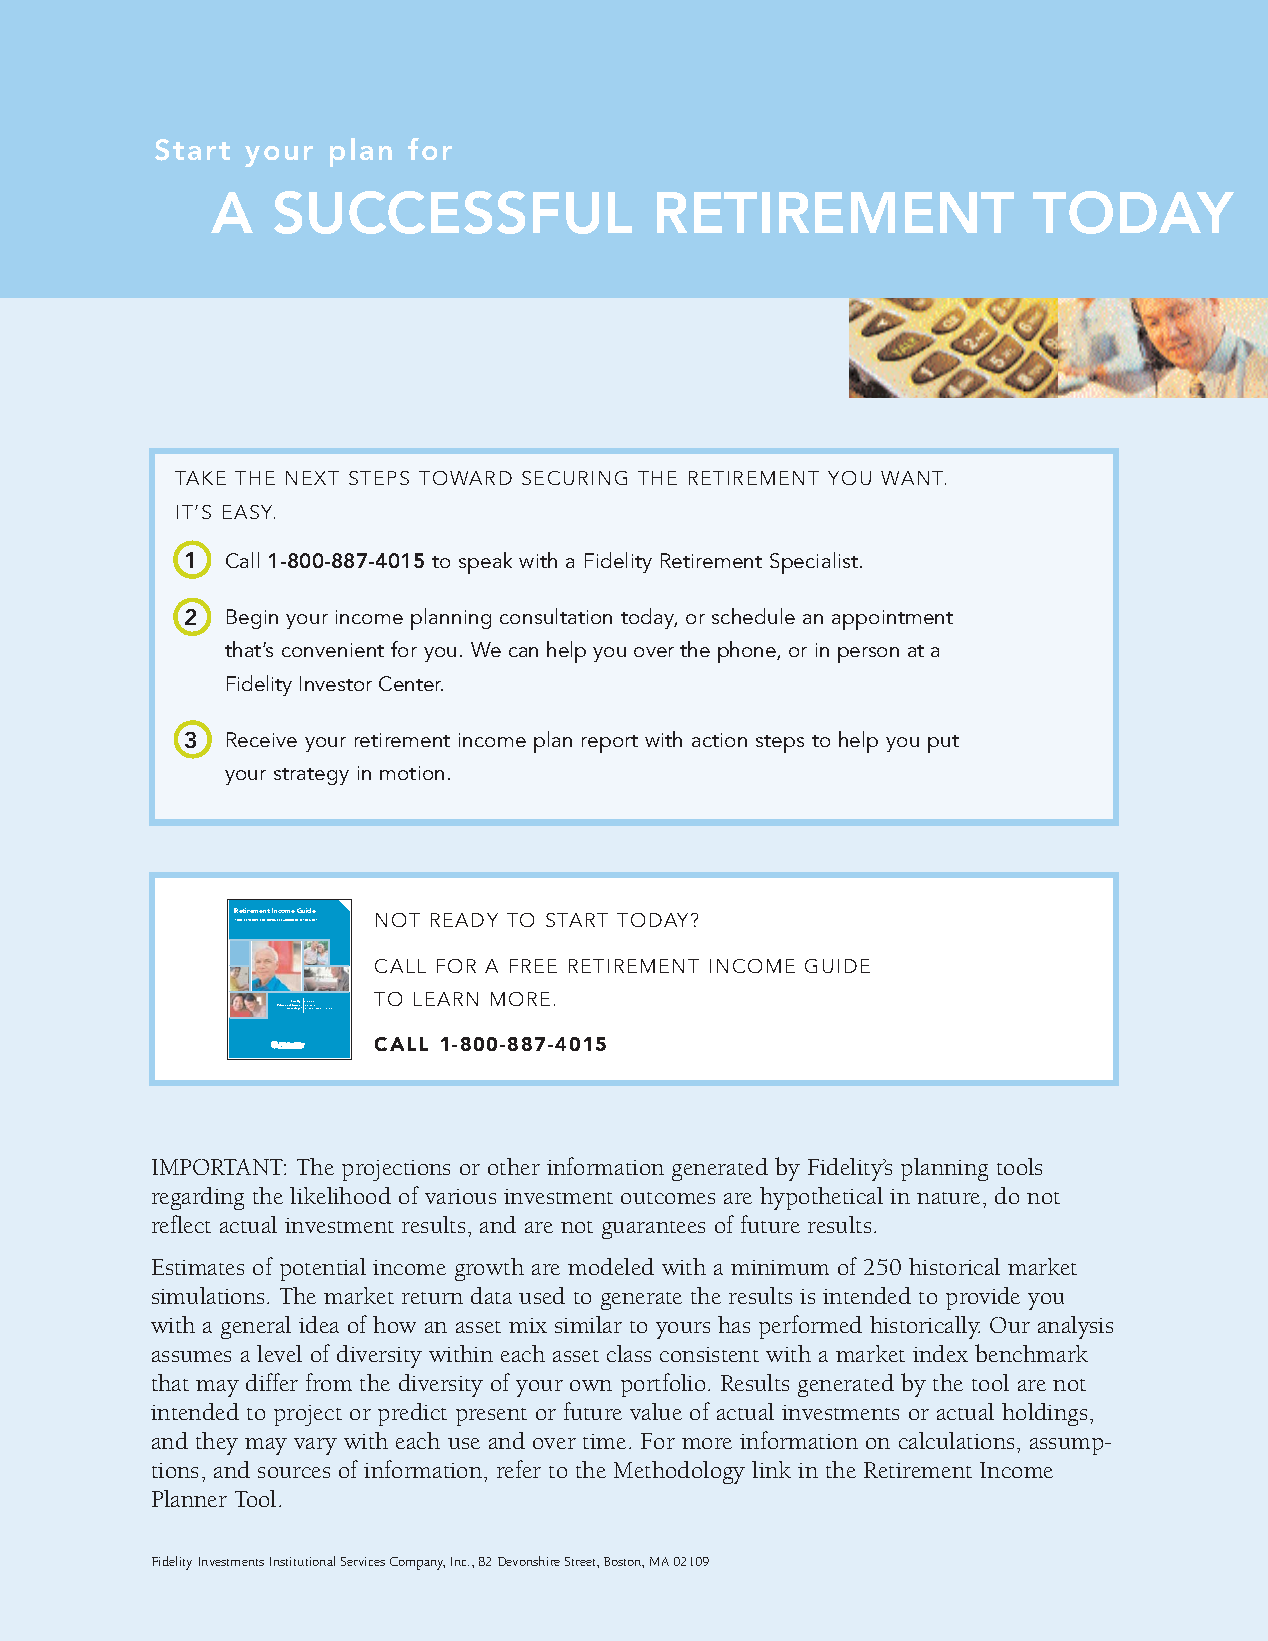  What do you see at coordinates (948, 1198) in the page?
I see `nature` at bounding box center [948, 1198].
